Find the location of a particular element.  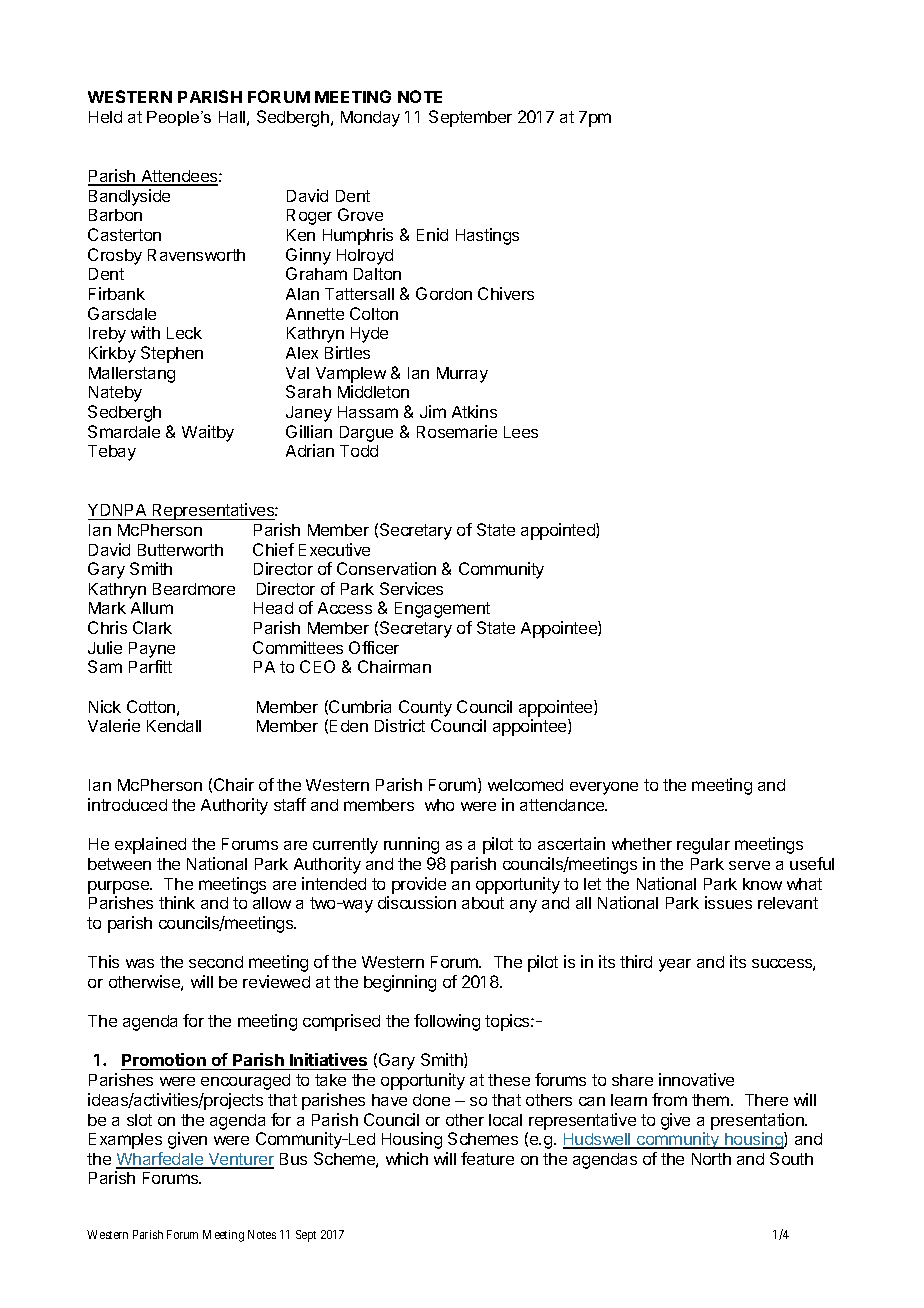

Engagement is located at coordinates (442, 610).
